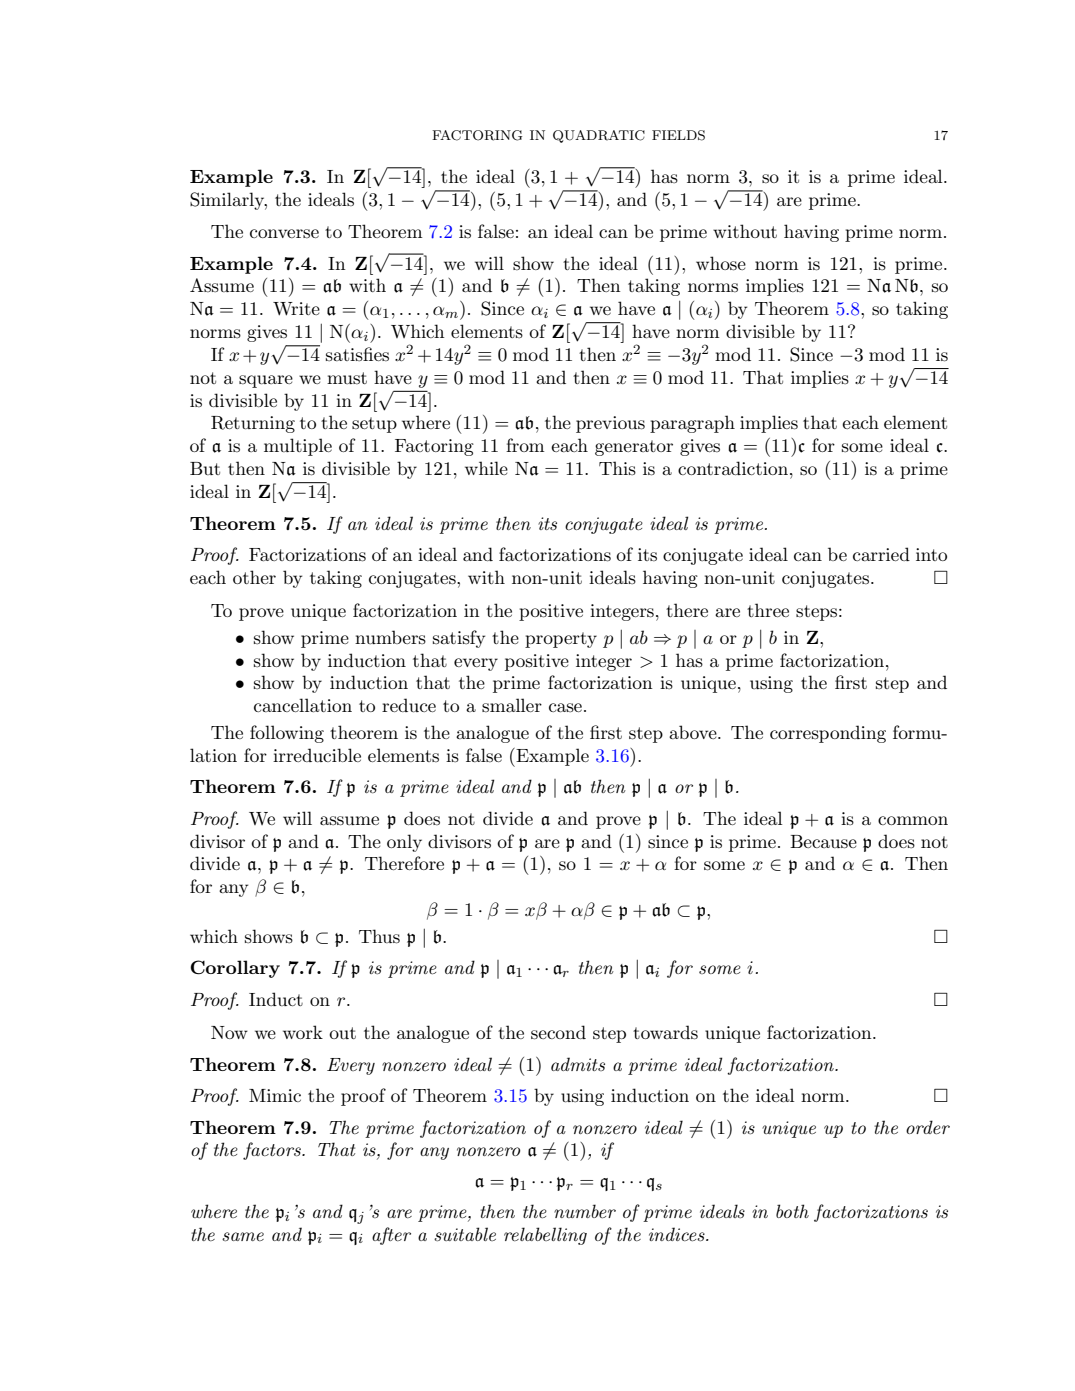  I want to click on QUADRATIC, so click(599, 136).
